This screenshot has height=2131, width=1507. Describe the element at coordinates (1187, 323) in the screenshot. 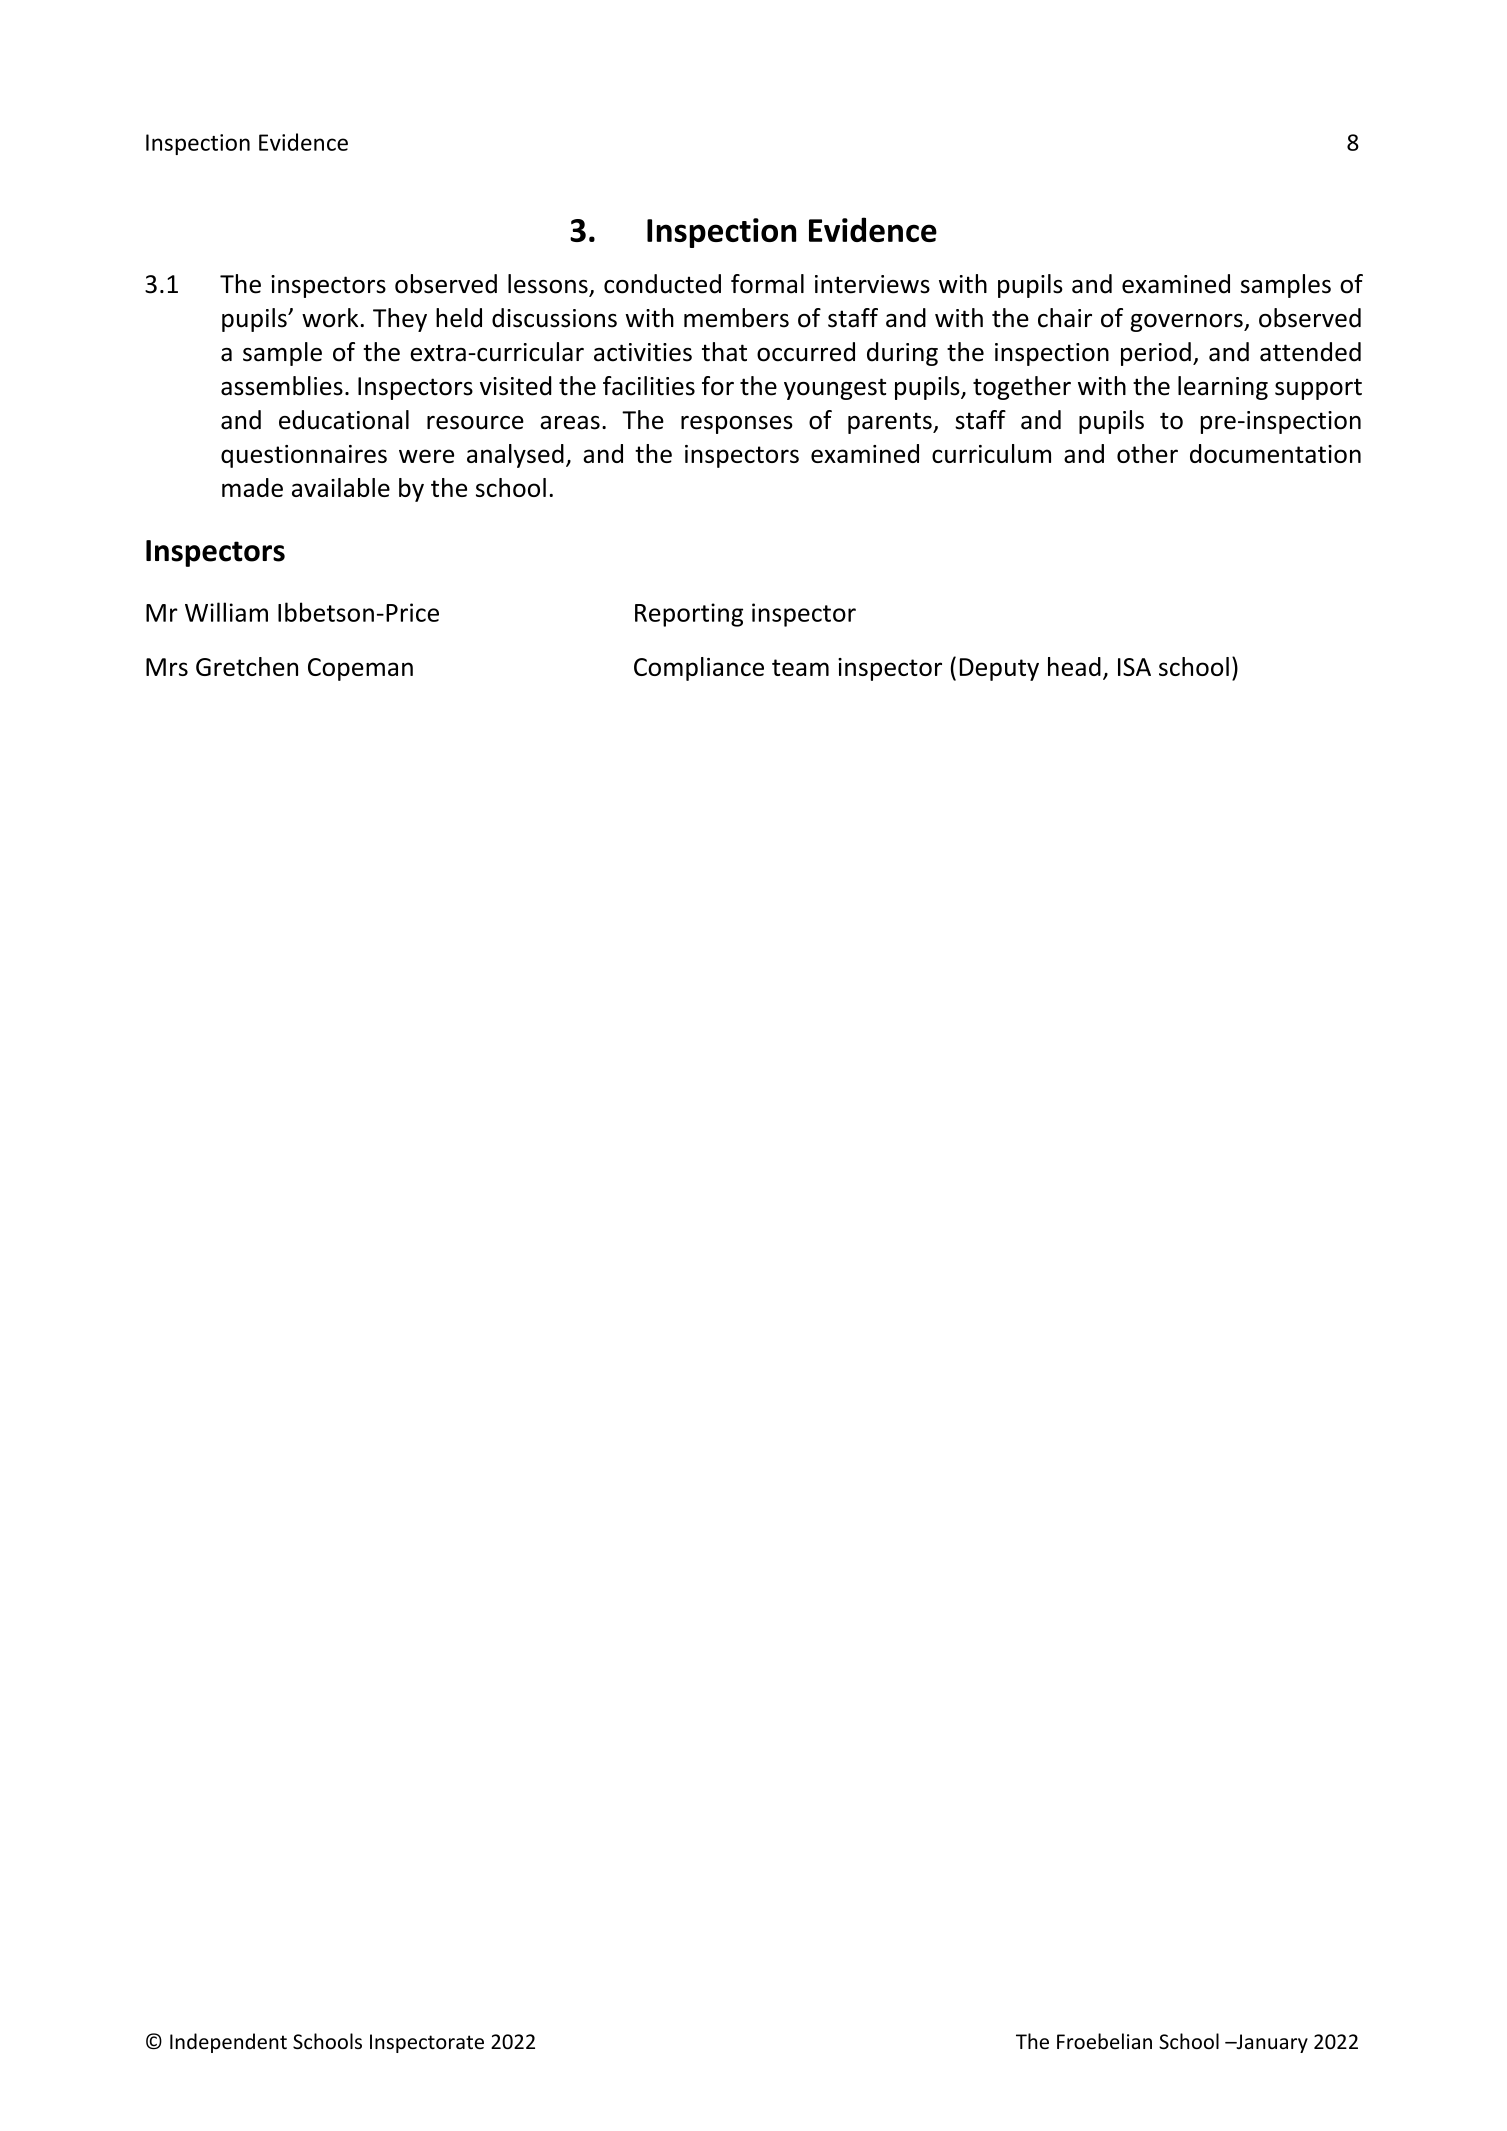

I see `governors` at that location.
